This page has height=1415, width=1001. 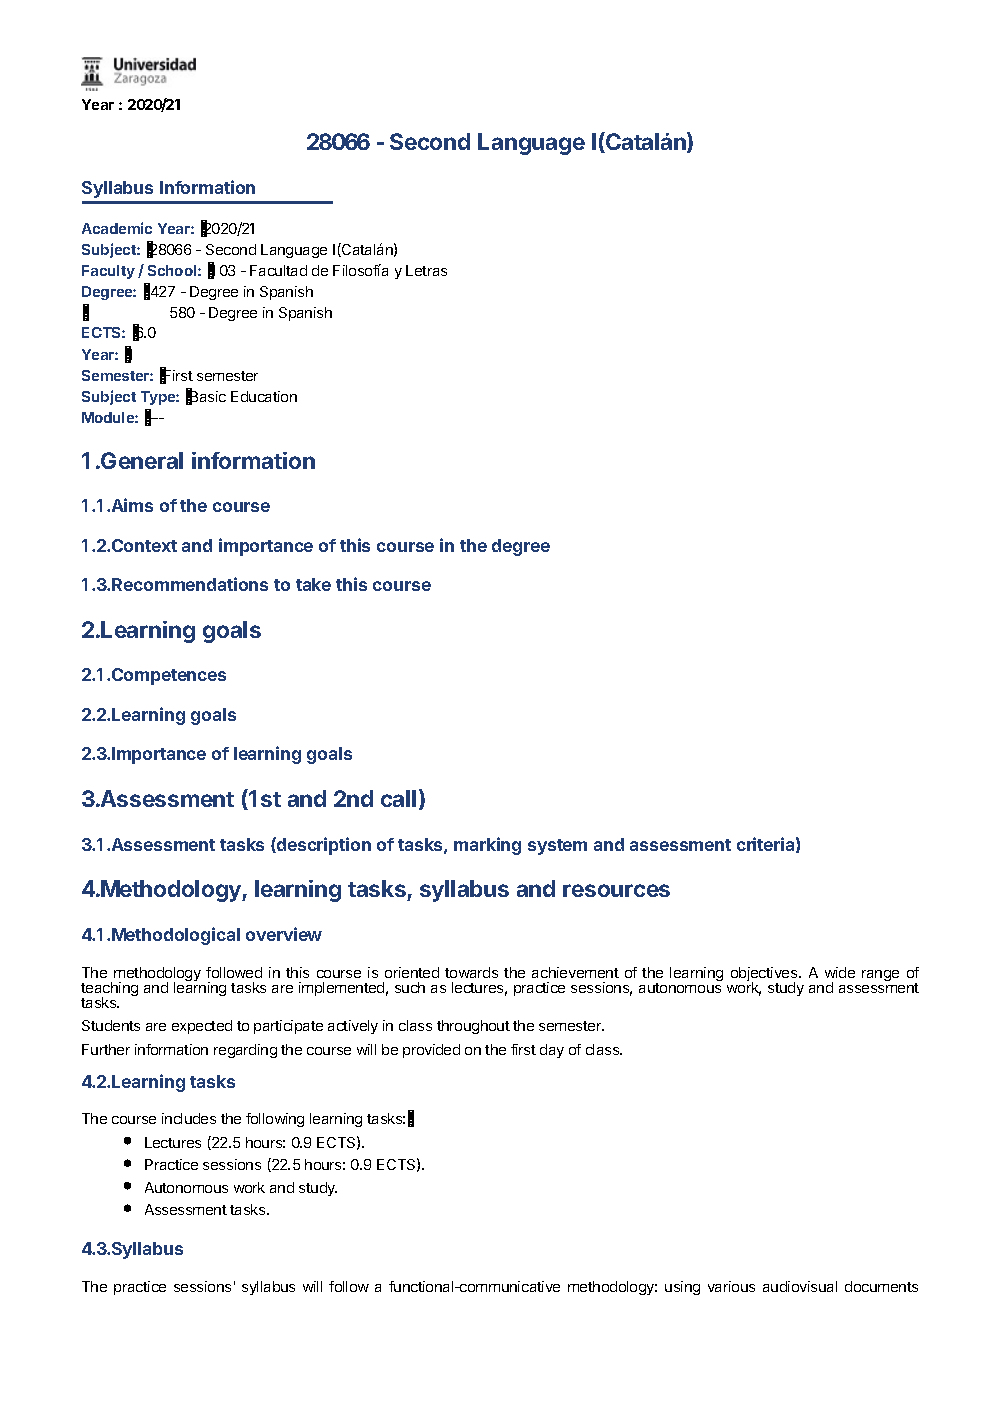 I want to click on take, so click(x=313, y=584).
